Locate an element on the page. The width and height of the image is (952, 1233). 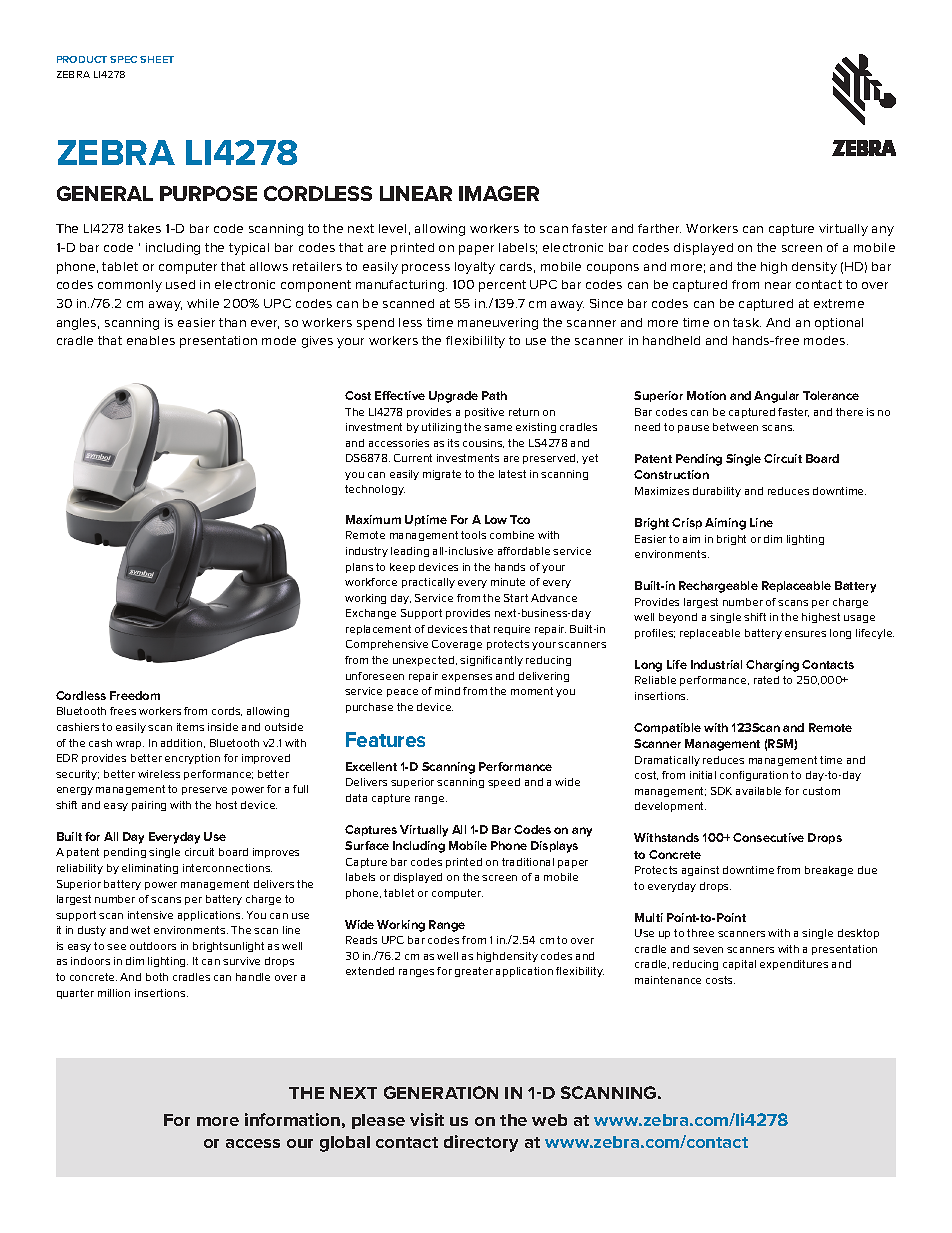
Start is located at coordinates (516, 598).
